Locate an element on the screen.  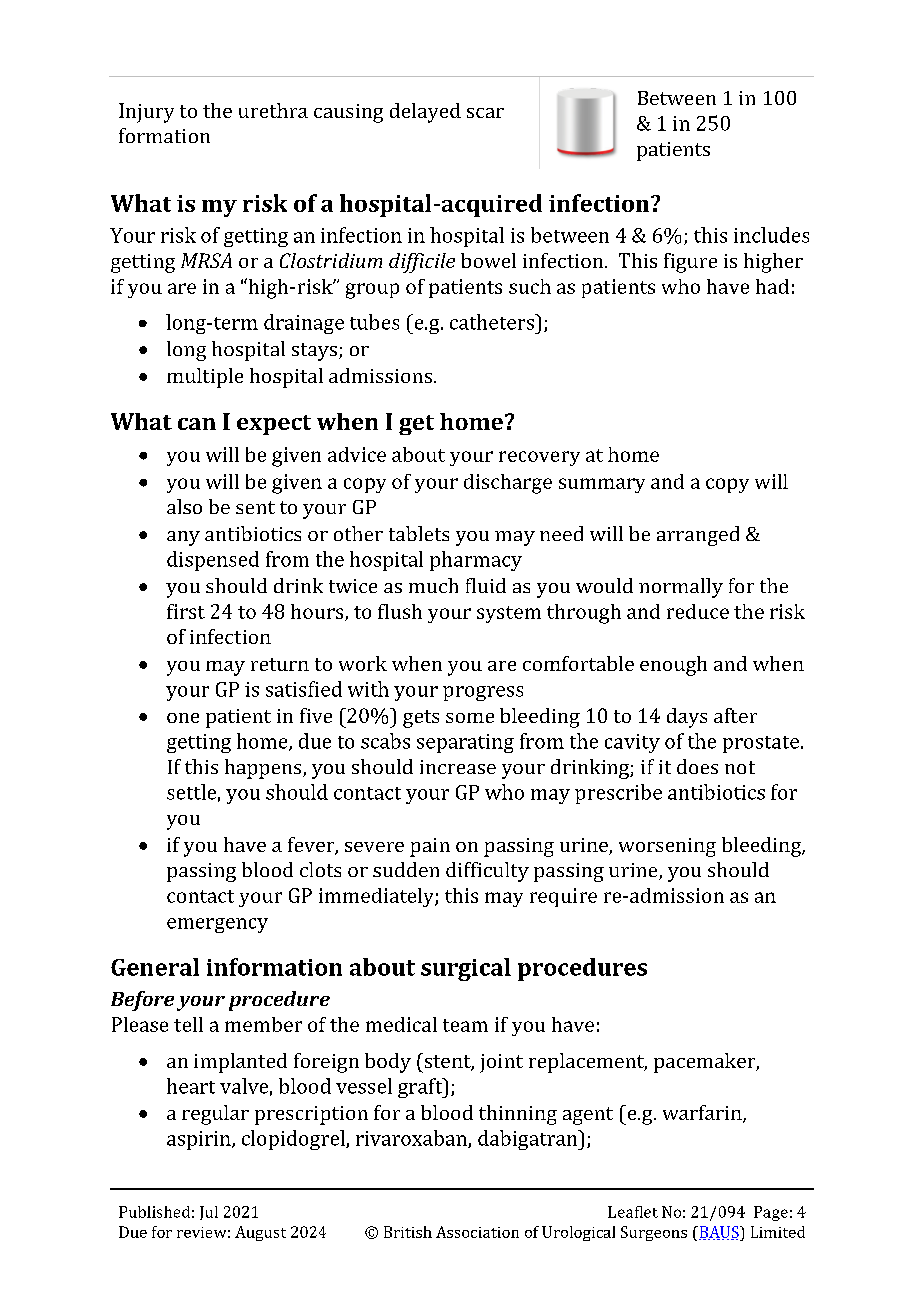
urethra is located at coordinates (273, 110).
